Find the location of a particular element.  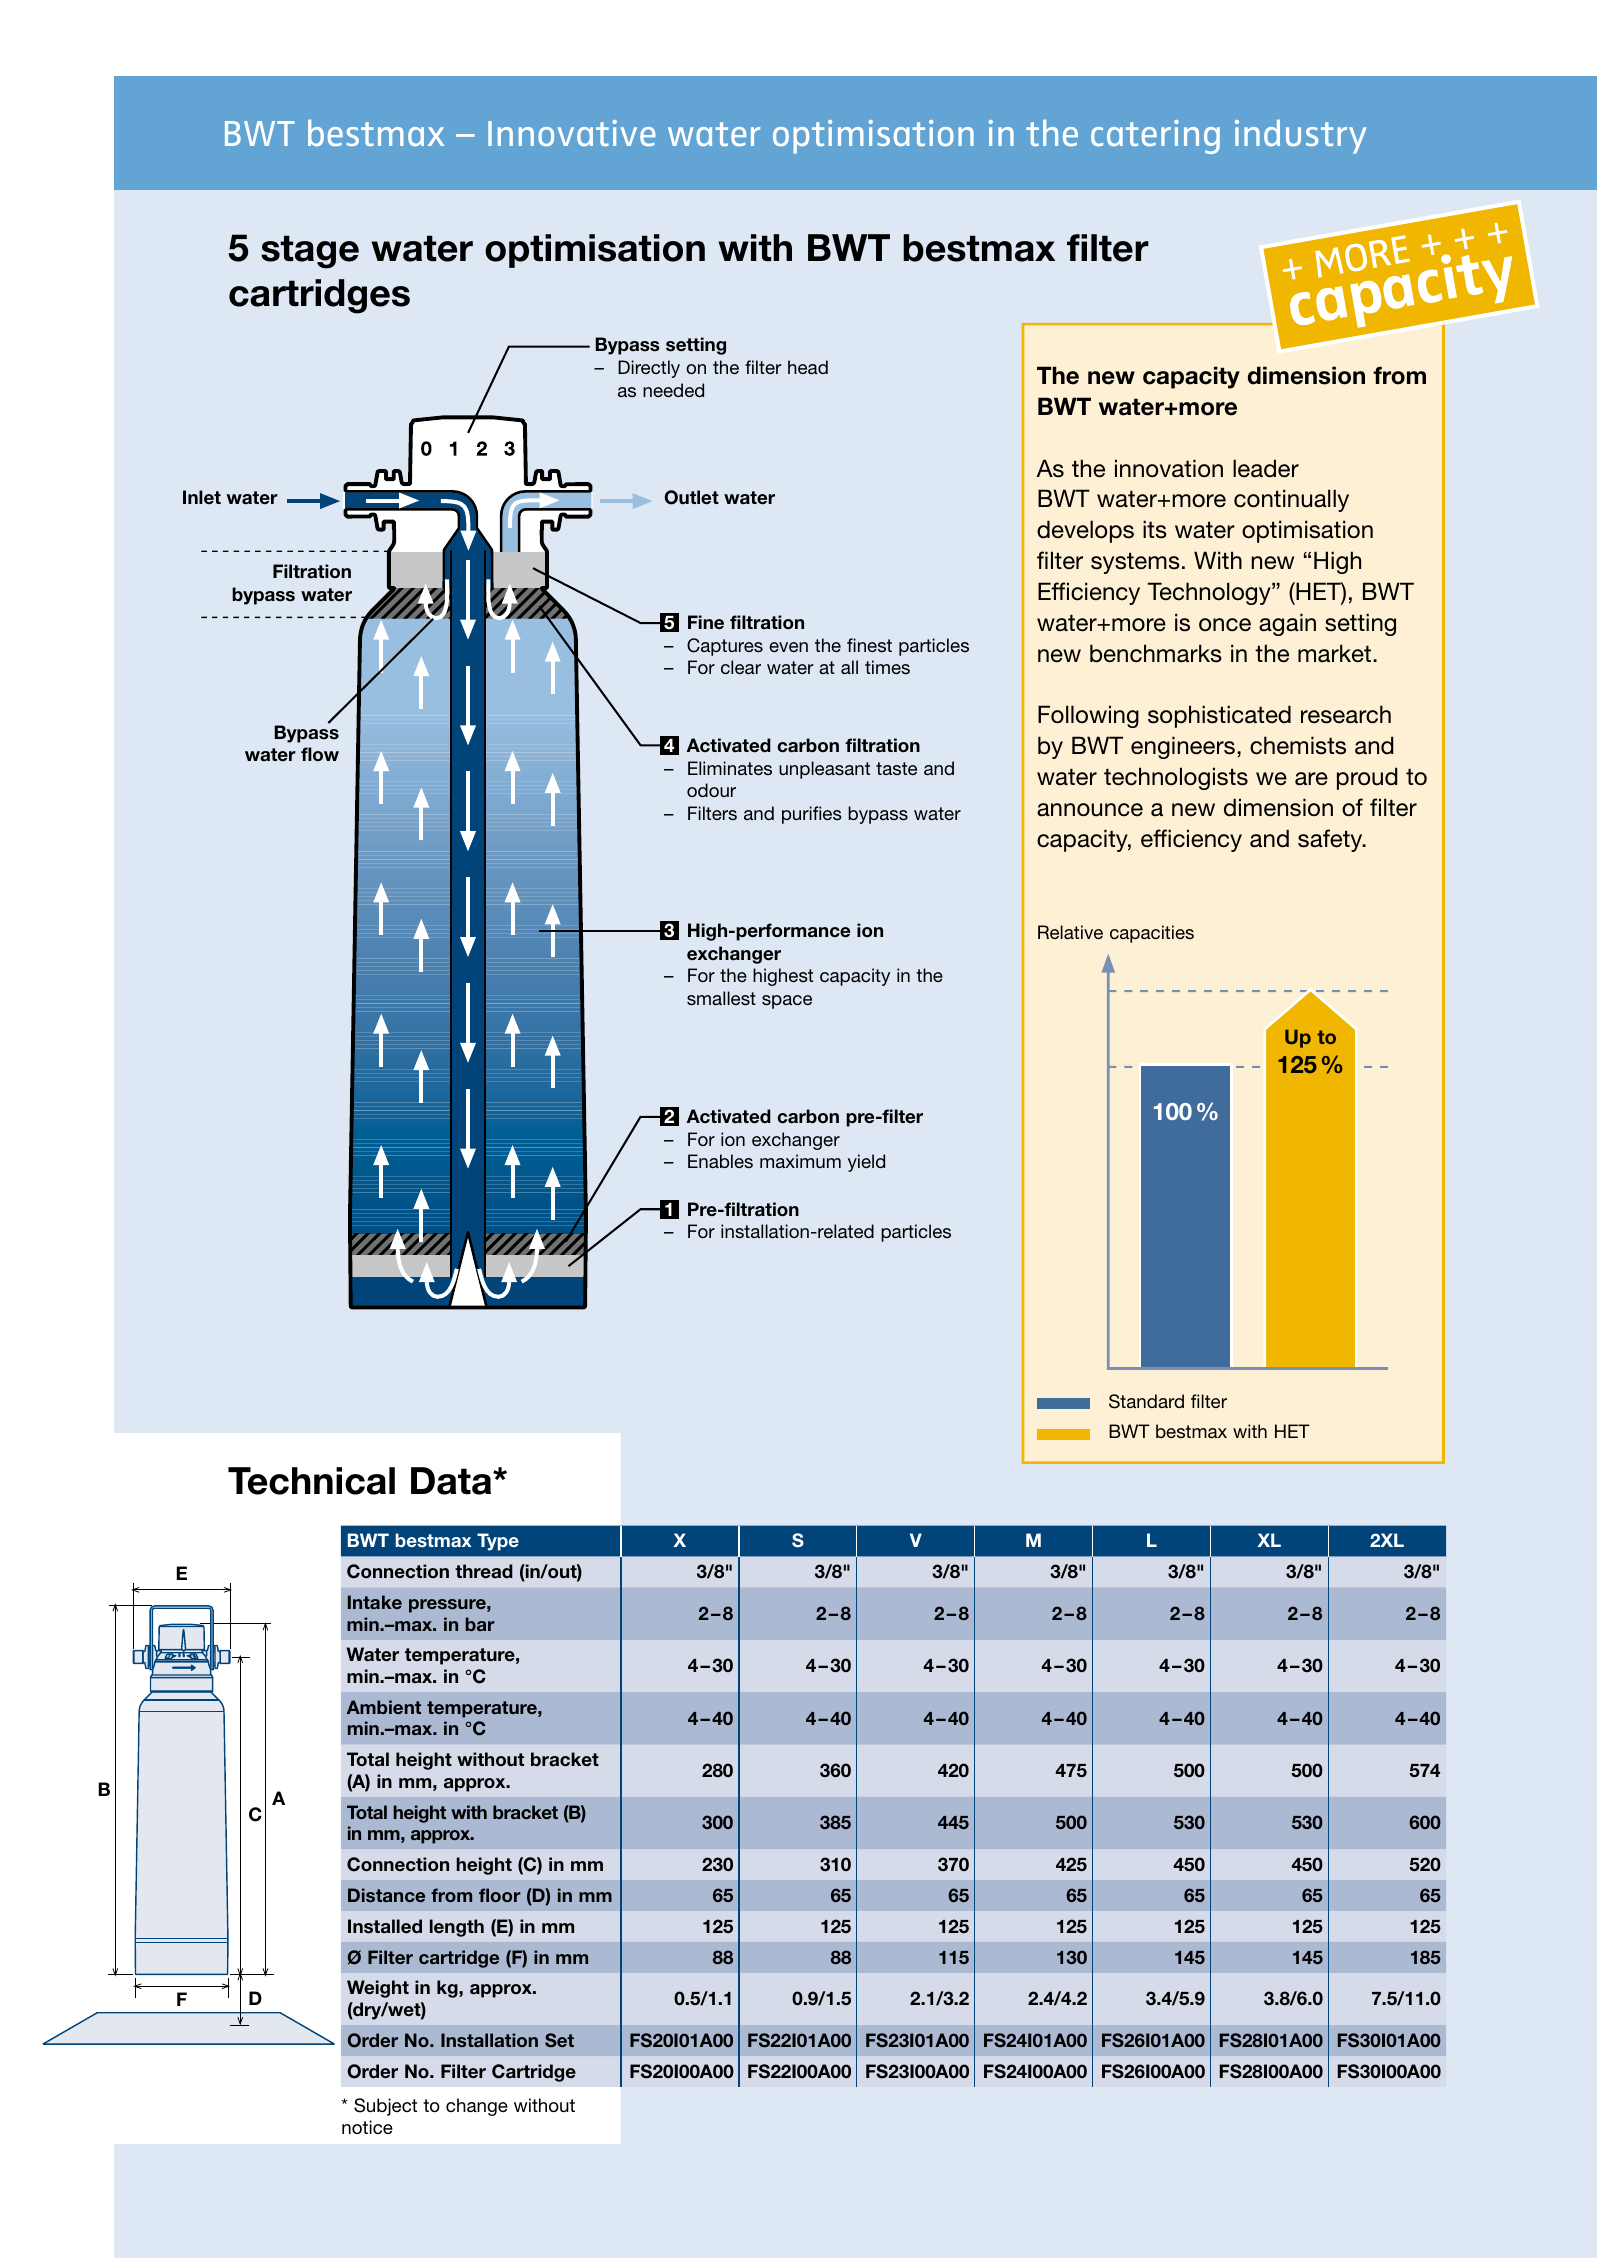

Type is located at coordinates (498, 1542).
